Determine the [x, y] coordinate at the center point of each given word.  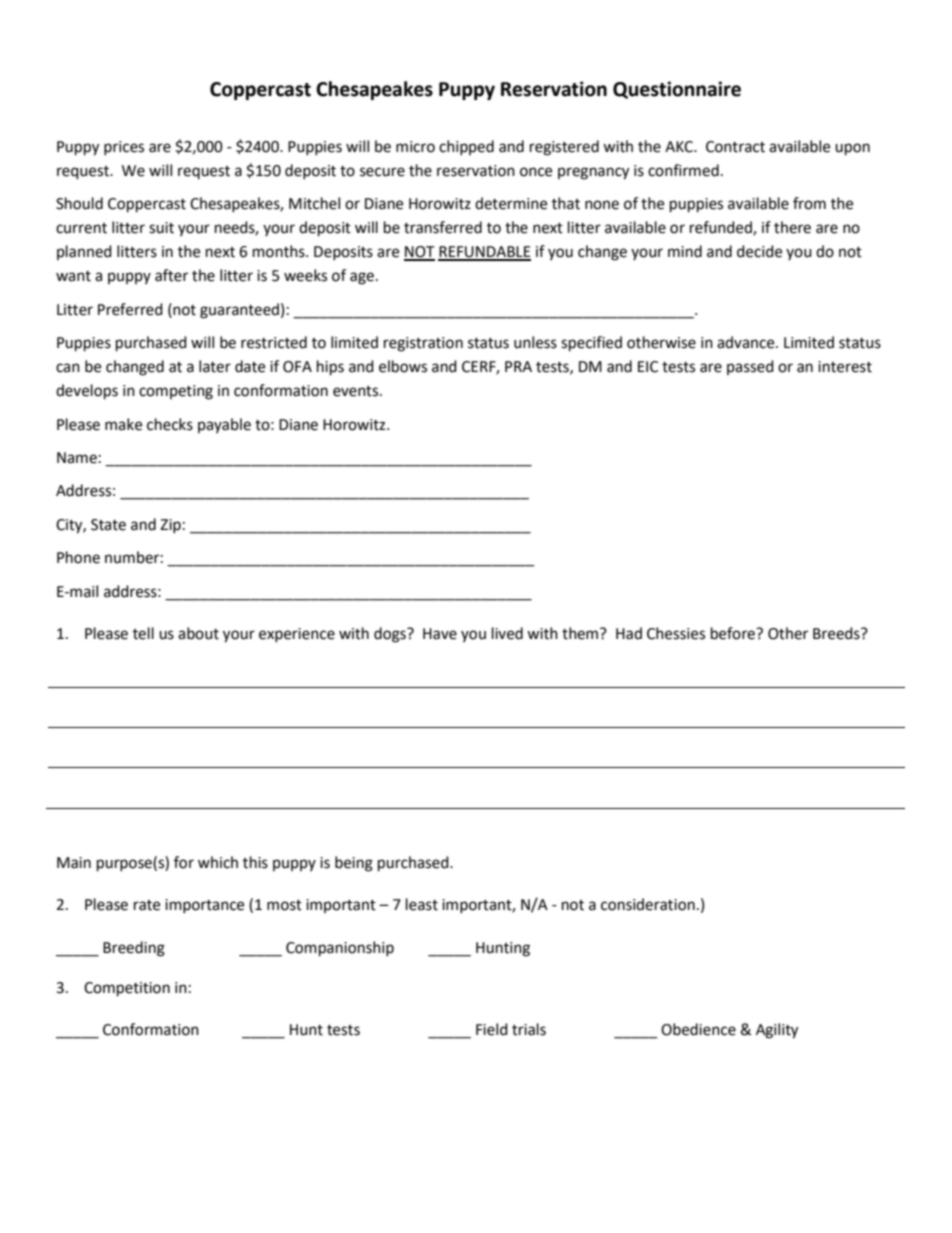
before [734, 633]
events [357, 391]
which [218, 862]
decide [759, 251]
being [354, 864]
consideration [648, 904]
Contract [735, 147]
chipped [466, 147]
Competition [127, 989]
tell [143, 633]
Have [440, 634]
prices [124, 148]
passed [750, 367]
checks [170, 424]
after [171, 275]
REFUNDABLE [484, 253]
